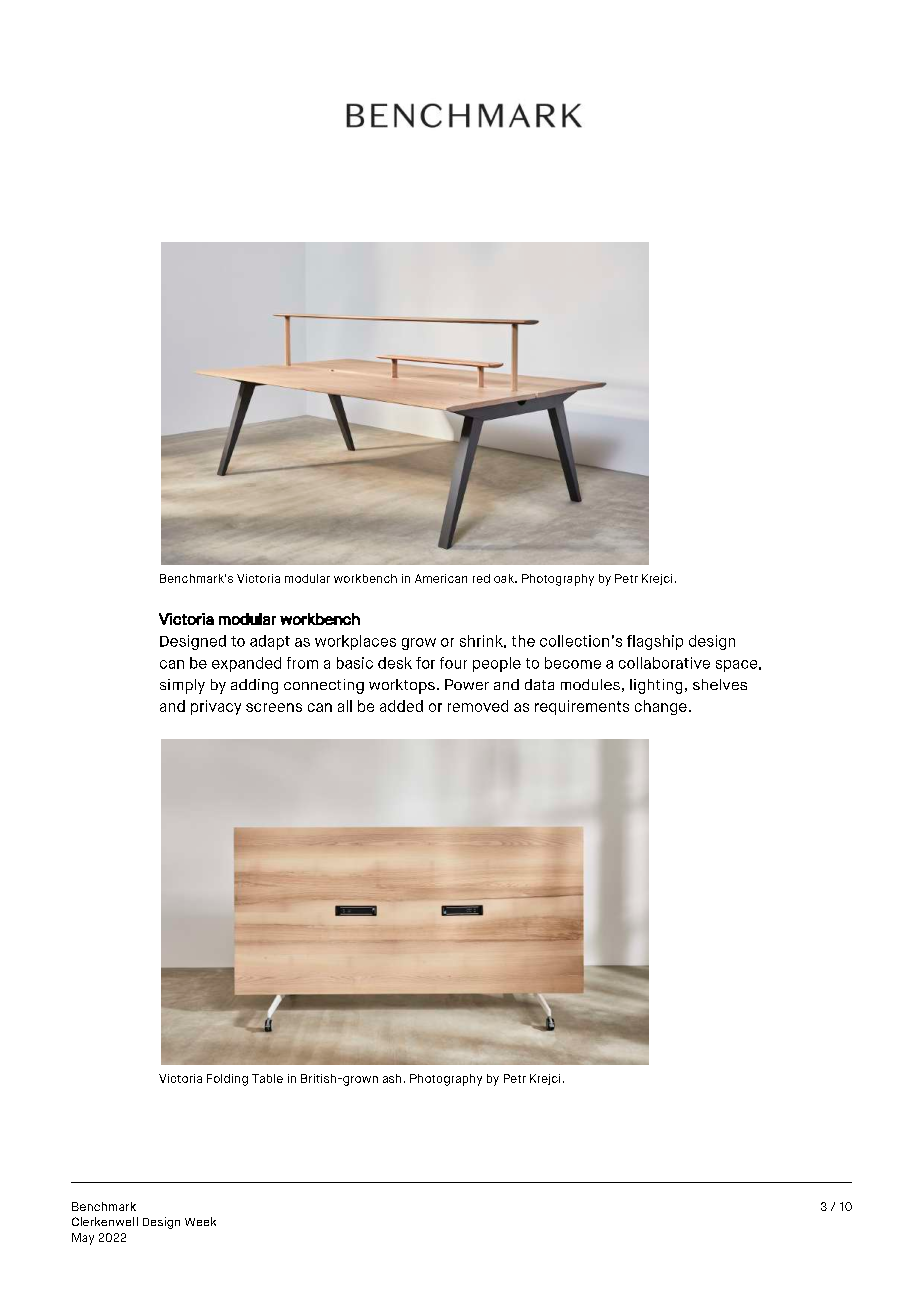  I want to click on removed, so click(478, 706).
